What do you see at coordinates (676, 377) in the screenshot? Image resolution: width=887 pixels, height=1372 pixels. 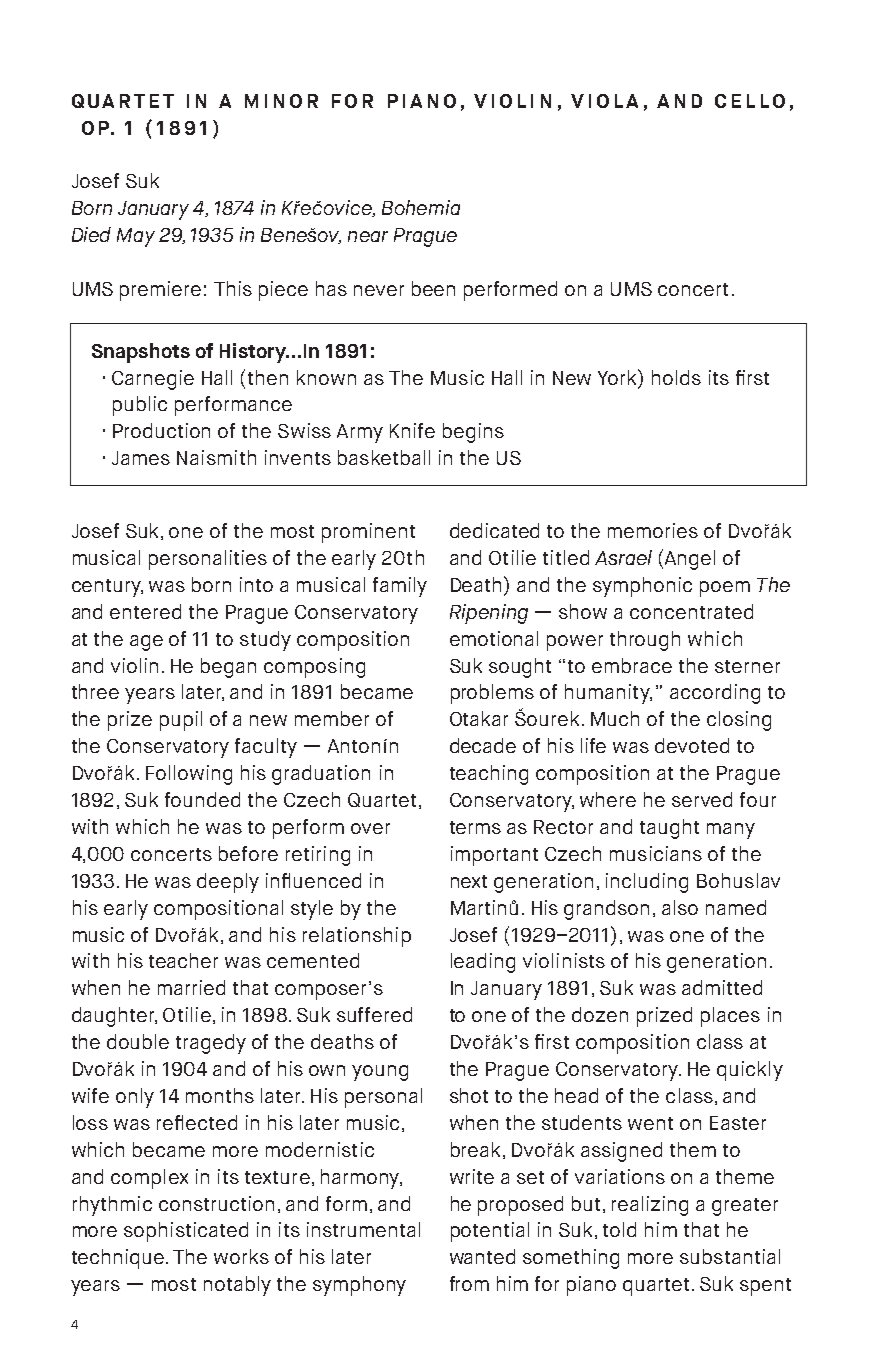 I see `holds` at bounding box center [676, 377].
